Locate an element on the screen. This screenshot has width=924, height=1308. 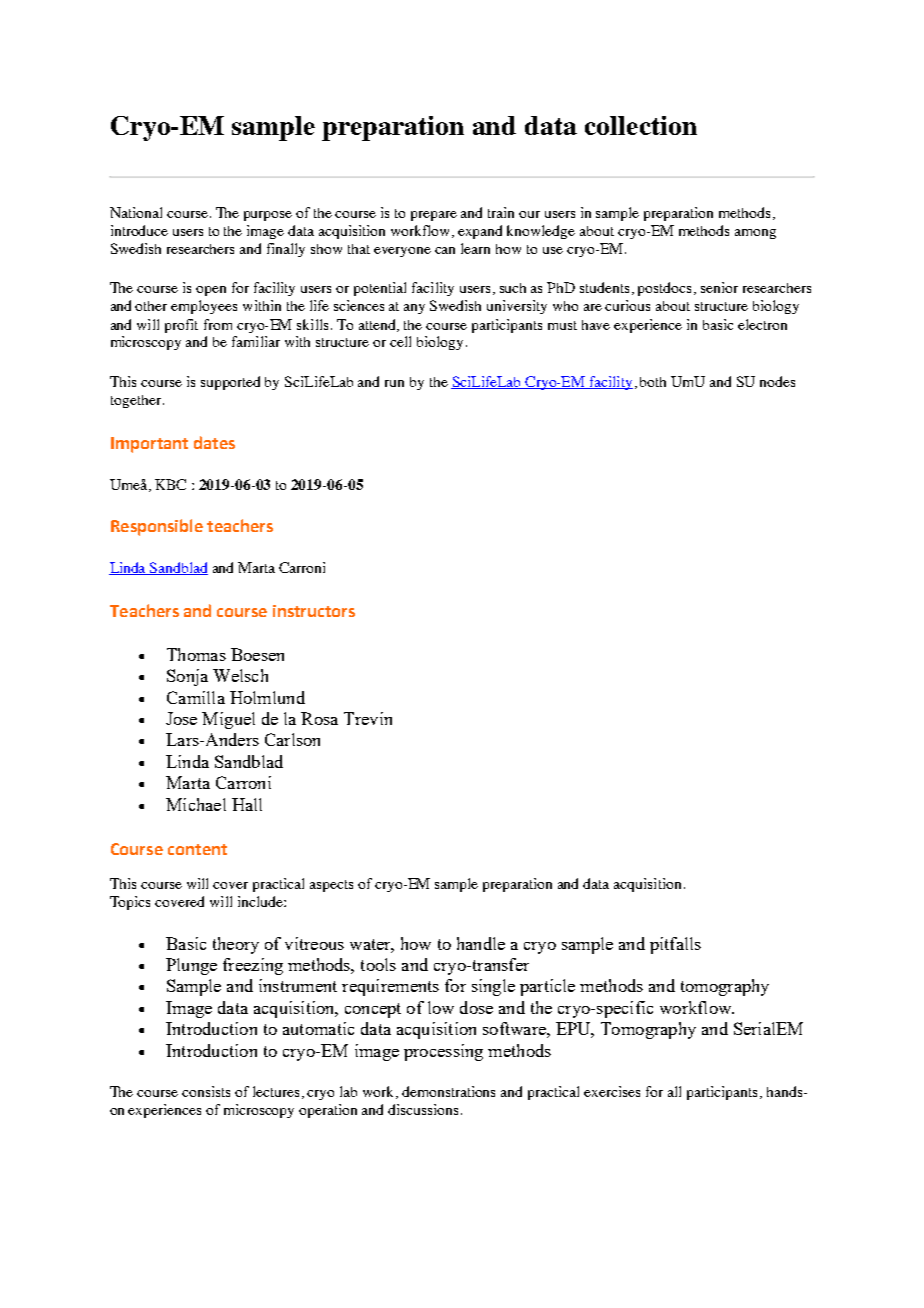
instructors is located at coordinates (314, 611).
